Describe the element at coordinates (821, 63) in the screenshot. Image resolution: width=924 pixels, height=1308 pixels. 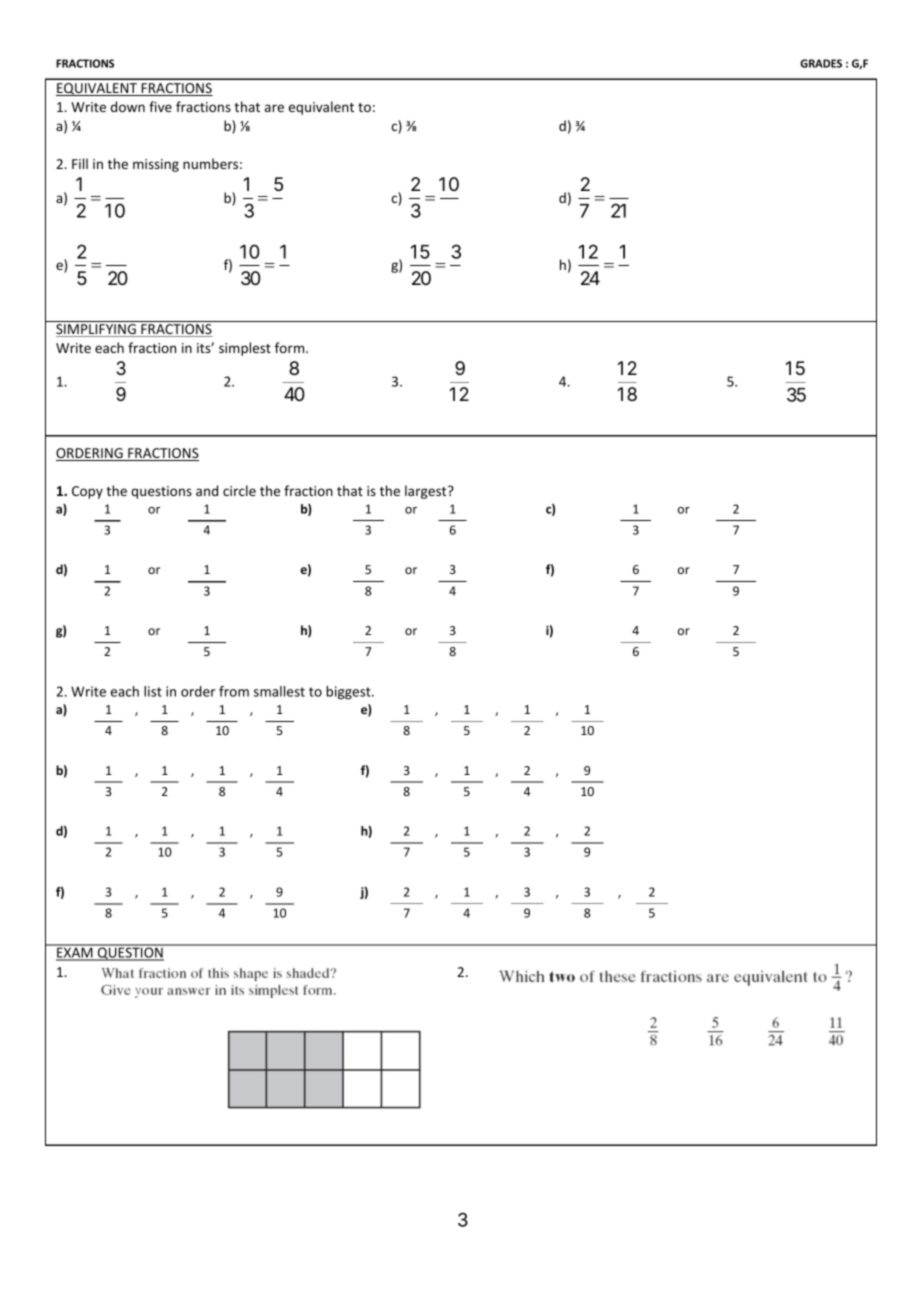
I see `GRADES` at that location.
